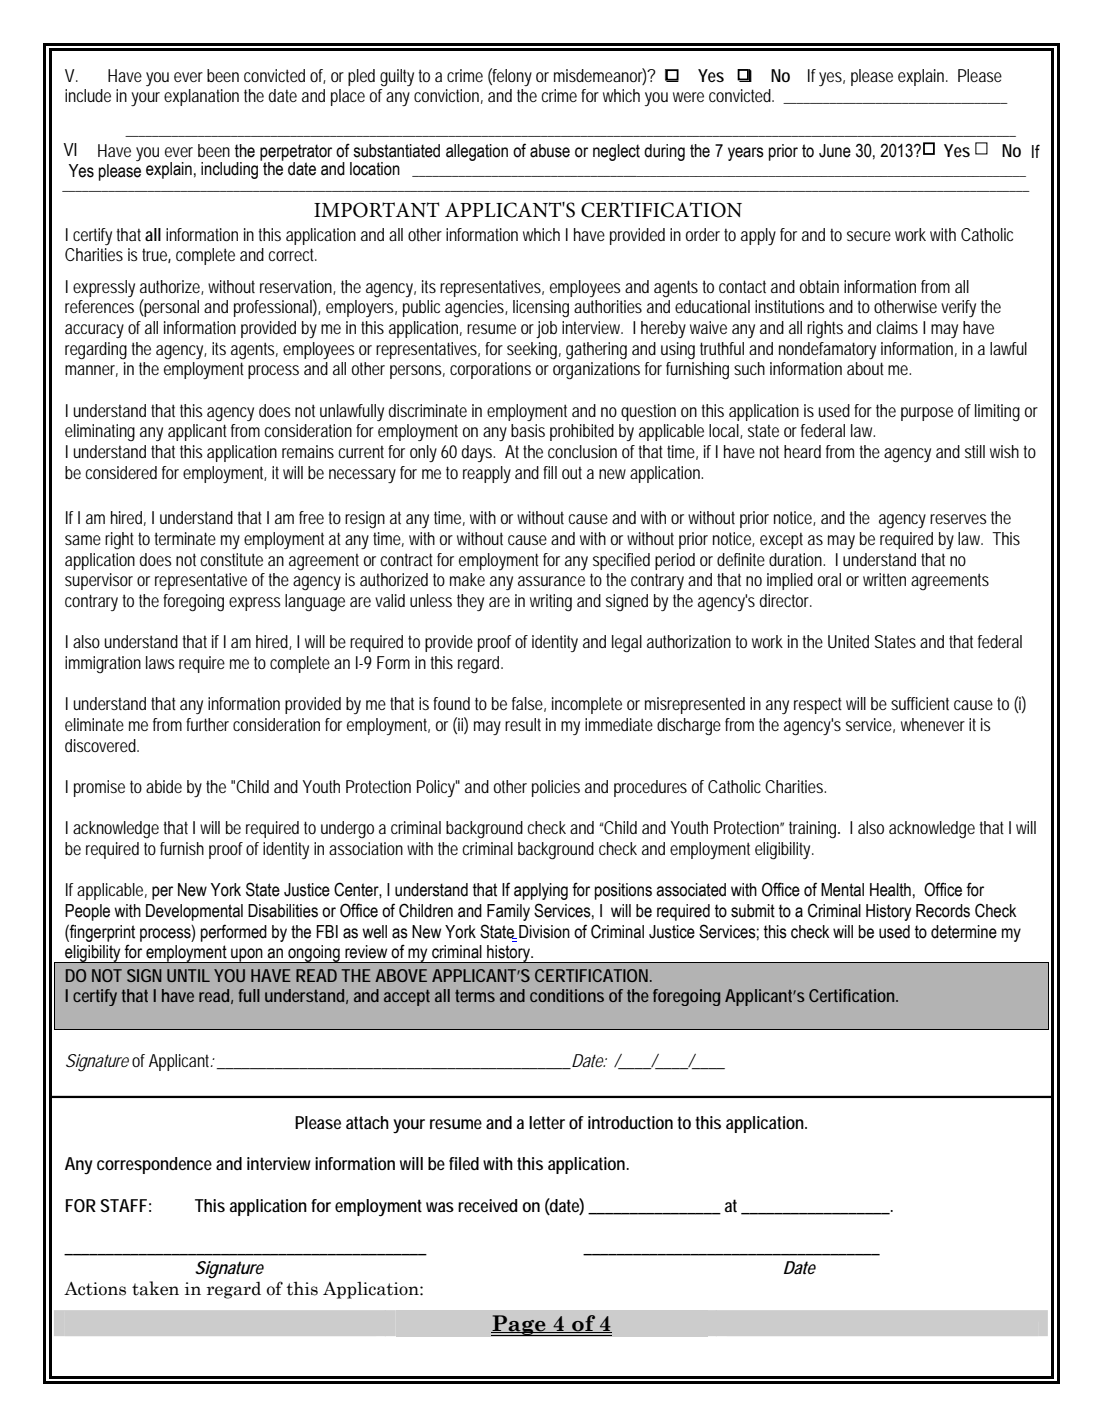 The height and width of the document is (1427, 1103). What do you see at coordinates (958, 519) in the document?
I see `reserves` at bounding box center [958, 519].
